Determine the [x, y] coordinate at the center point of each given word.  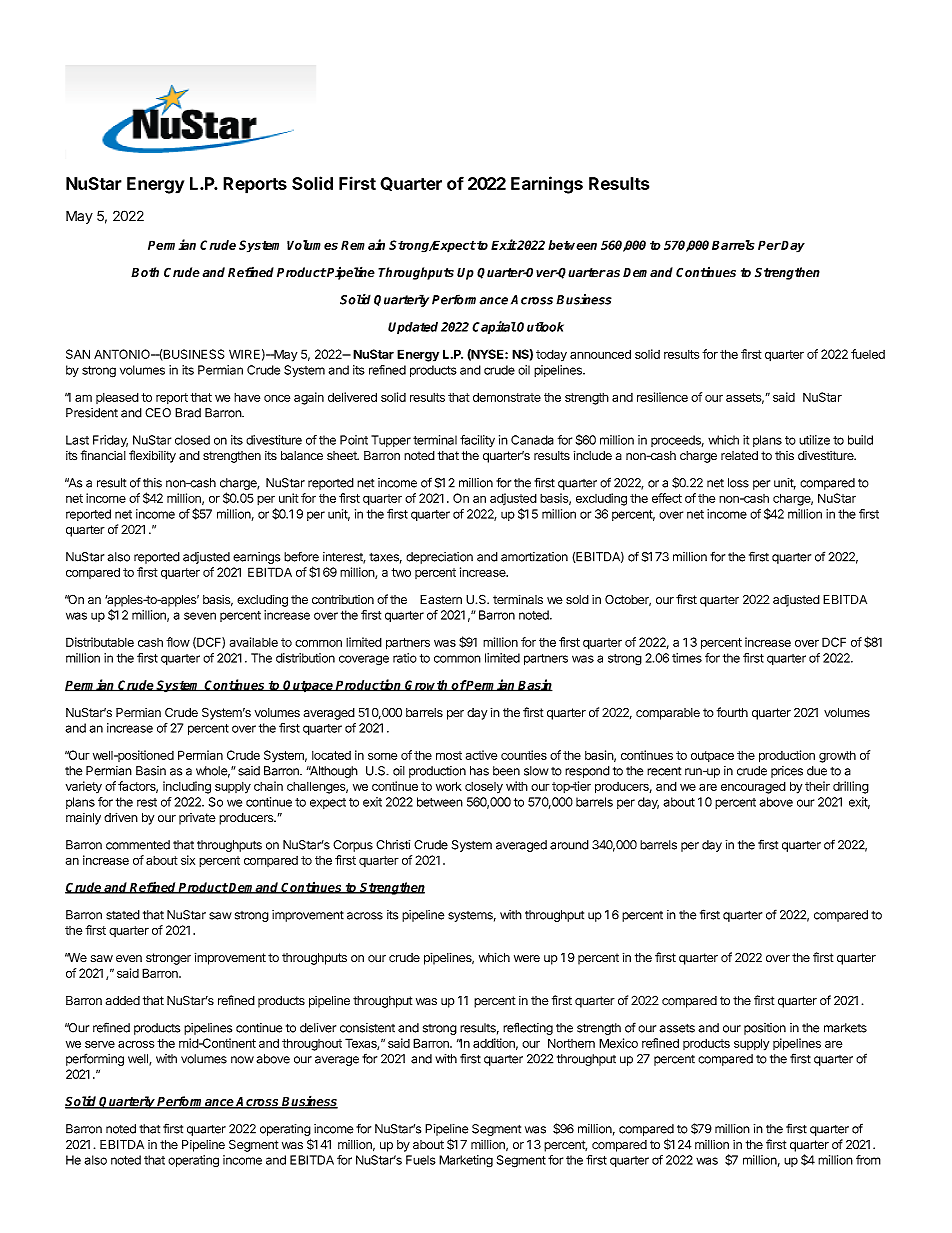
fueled [868, 354]
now [242, 1060]
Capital [494, 327]
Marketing [466, 1161]
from [868, 1160]
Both [145, 272]
